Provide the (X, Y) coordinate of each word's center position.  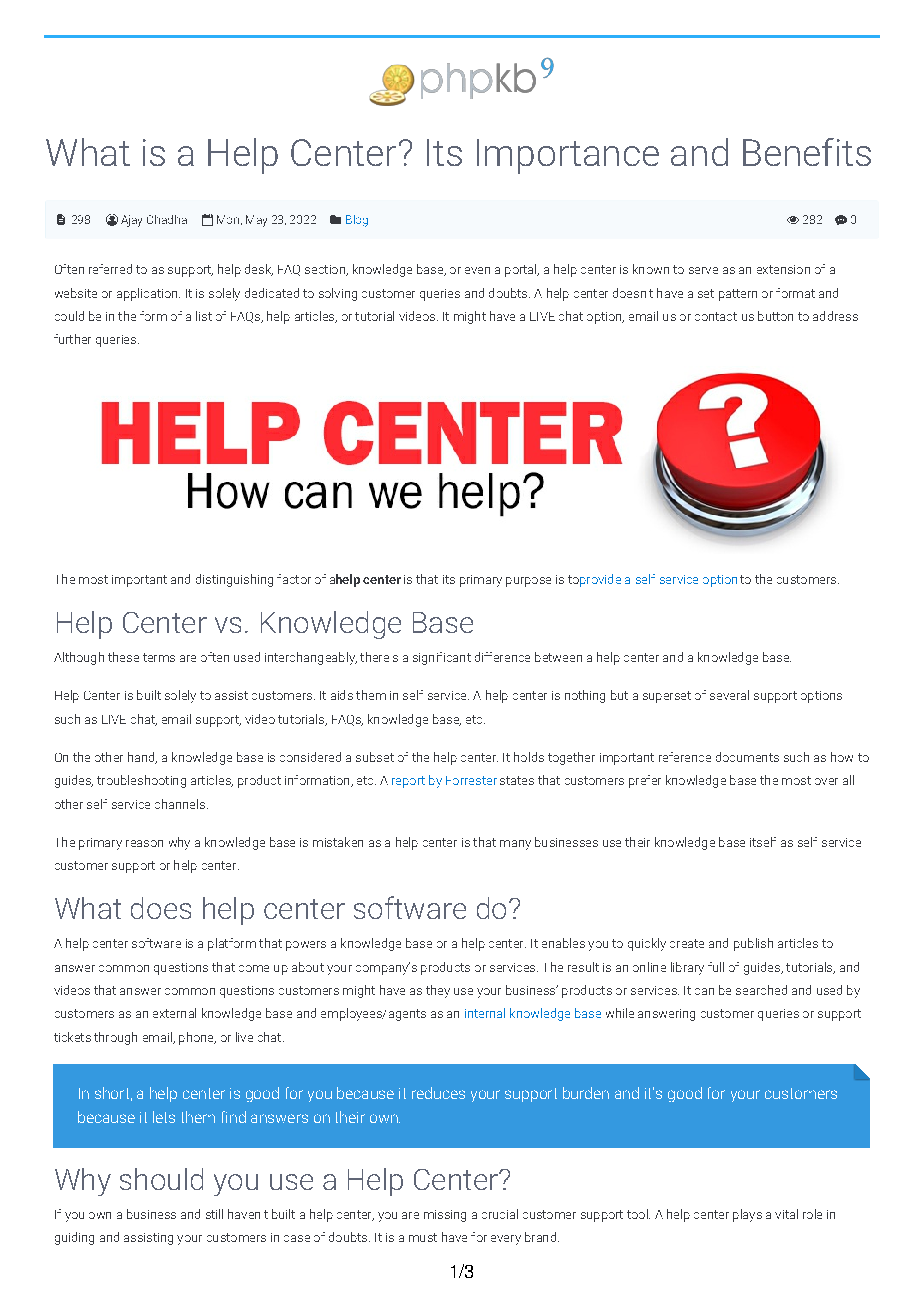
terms (159, 657)
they (438, 991)
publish (753, 944)
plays (747, 1215)
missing (445, 1216)
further (72, 339)
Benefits (807, 152)
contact (716, 316)
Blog (357, 221)
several (729, 695)
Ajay (131, 221)
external (174, 1013)
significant (442, 658)
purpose (528, 582)
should (161, 1179)
